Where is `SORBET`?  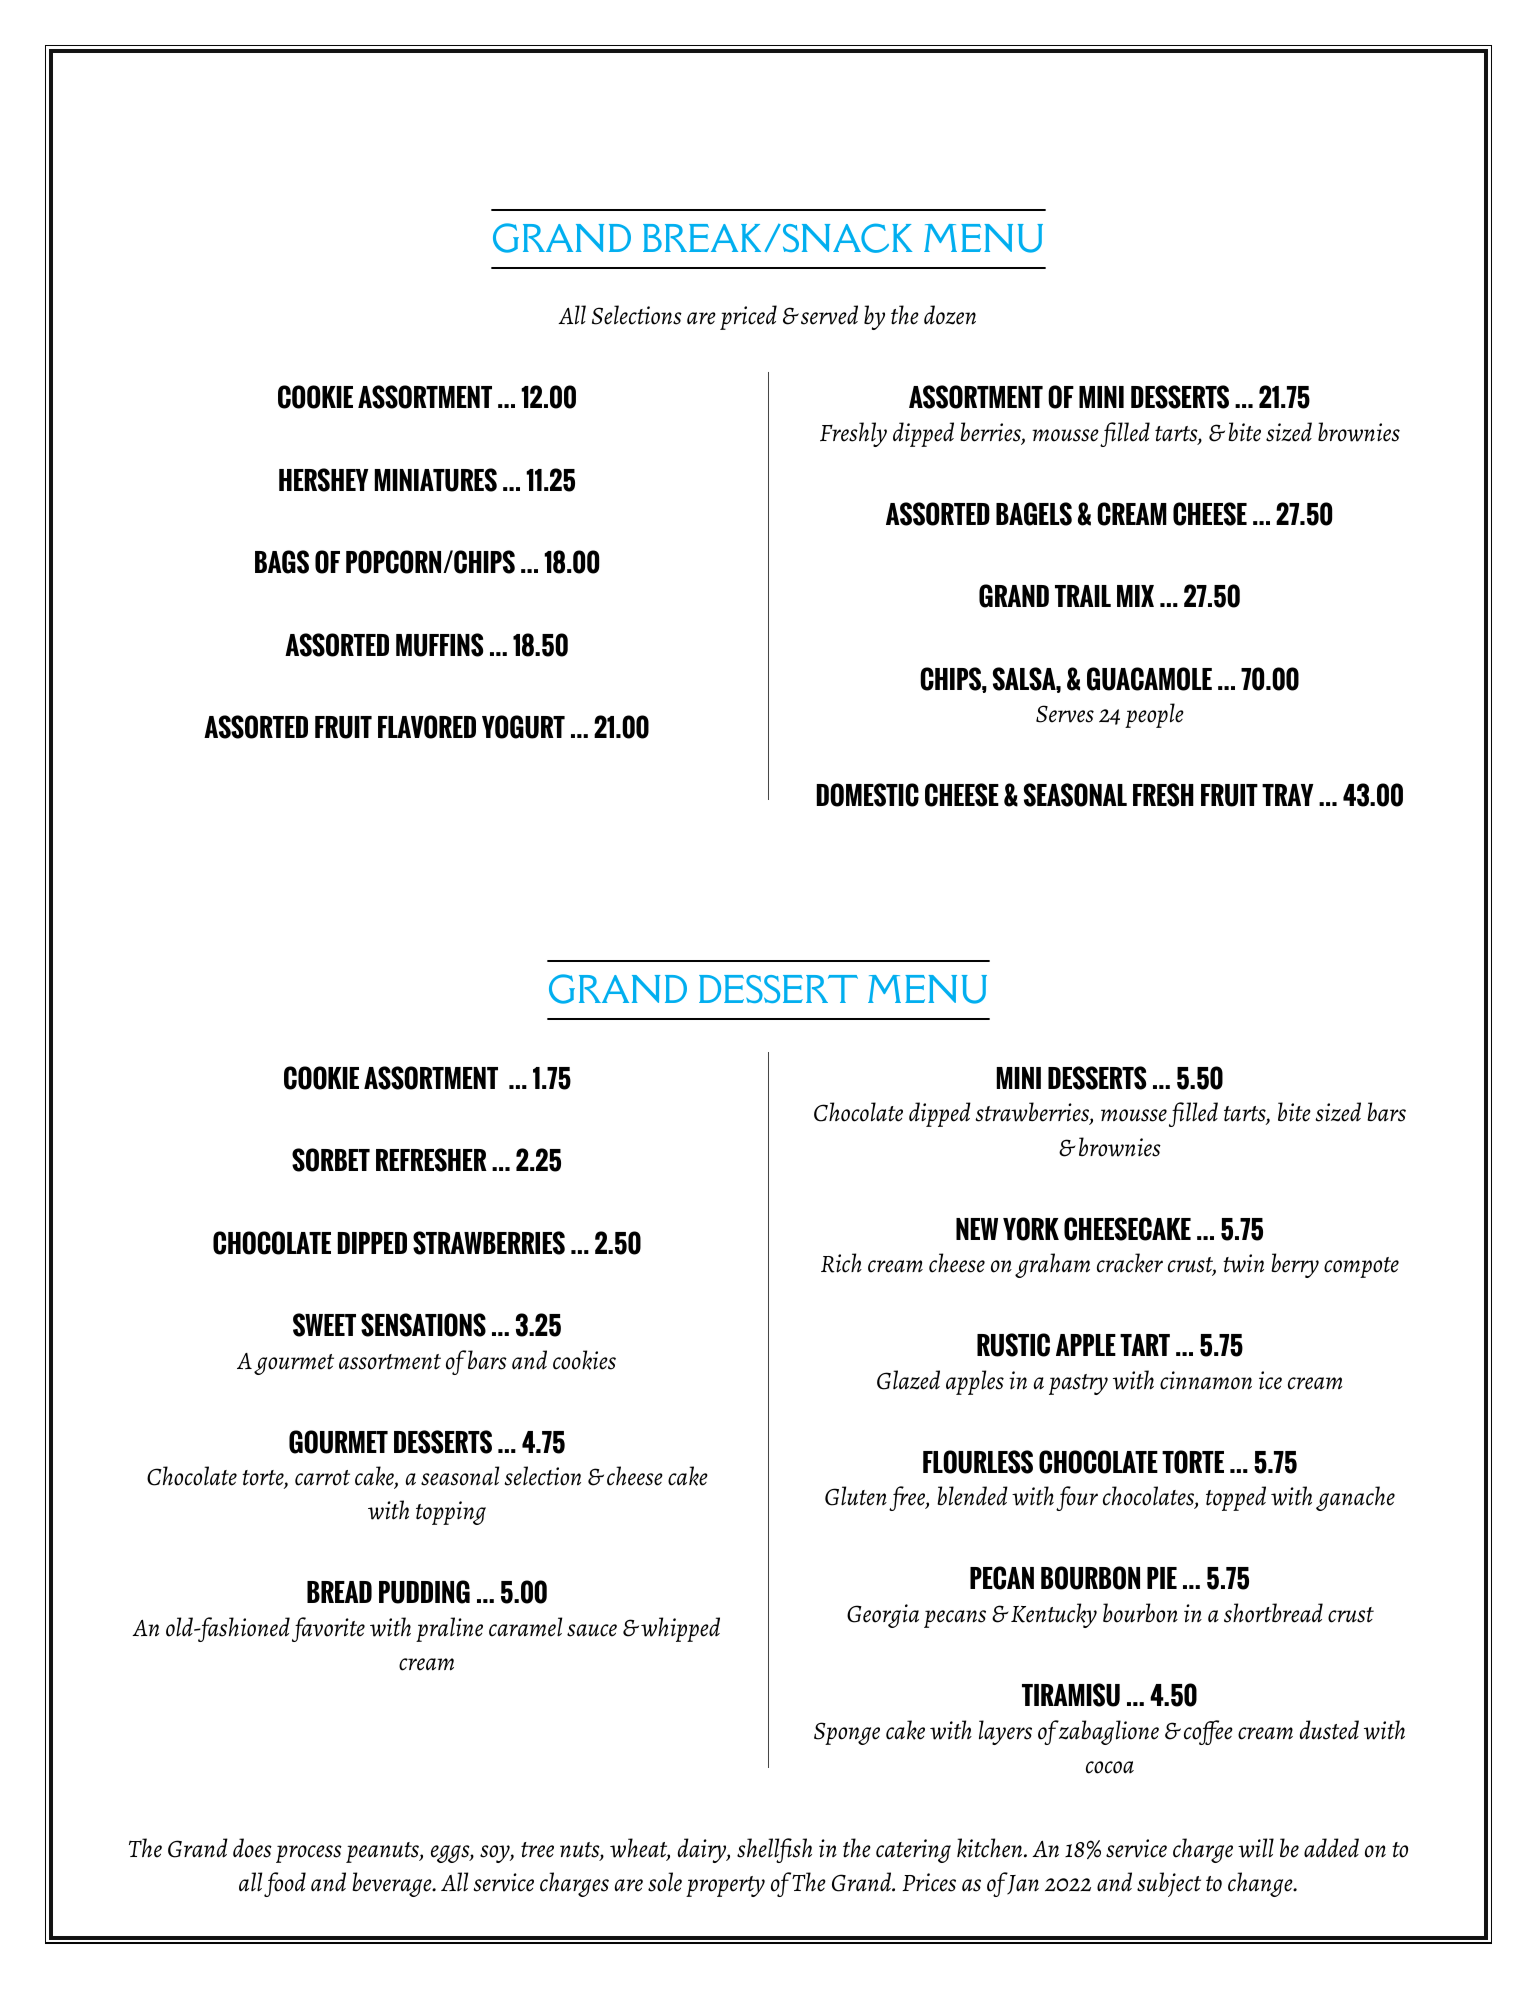
SORBET is located at coordinates (331, 1160).
